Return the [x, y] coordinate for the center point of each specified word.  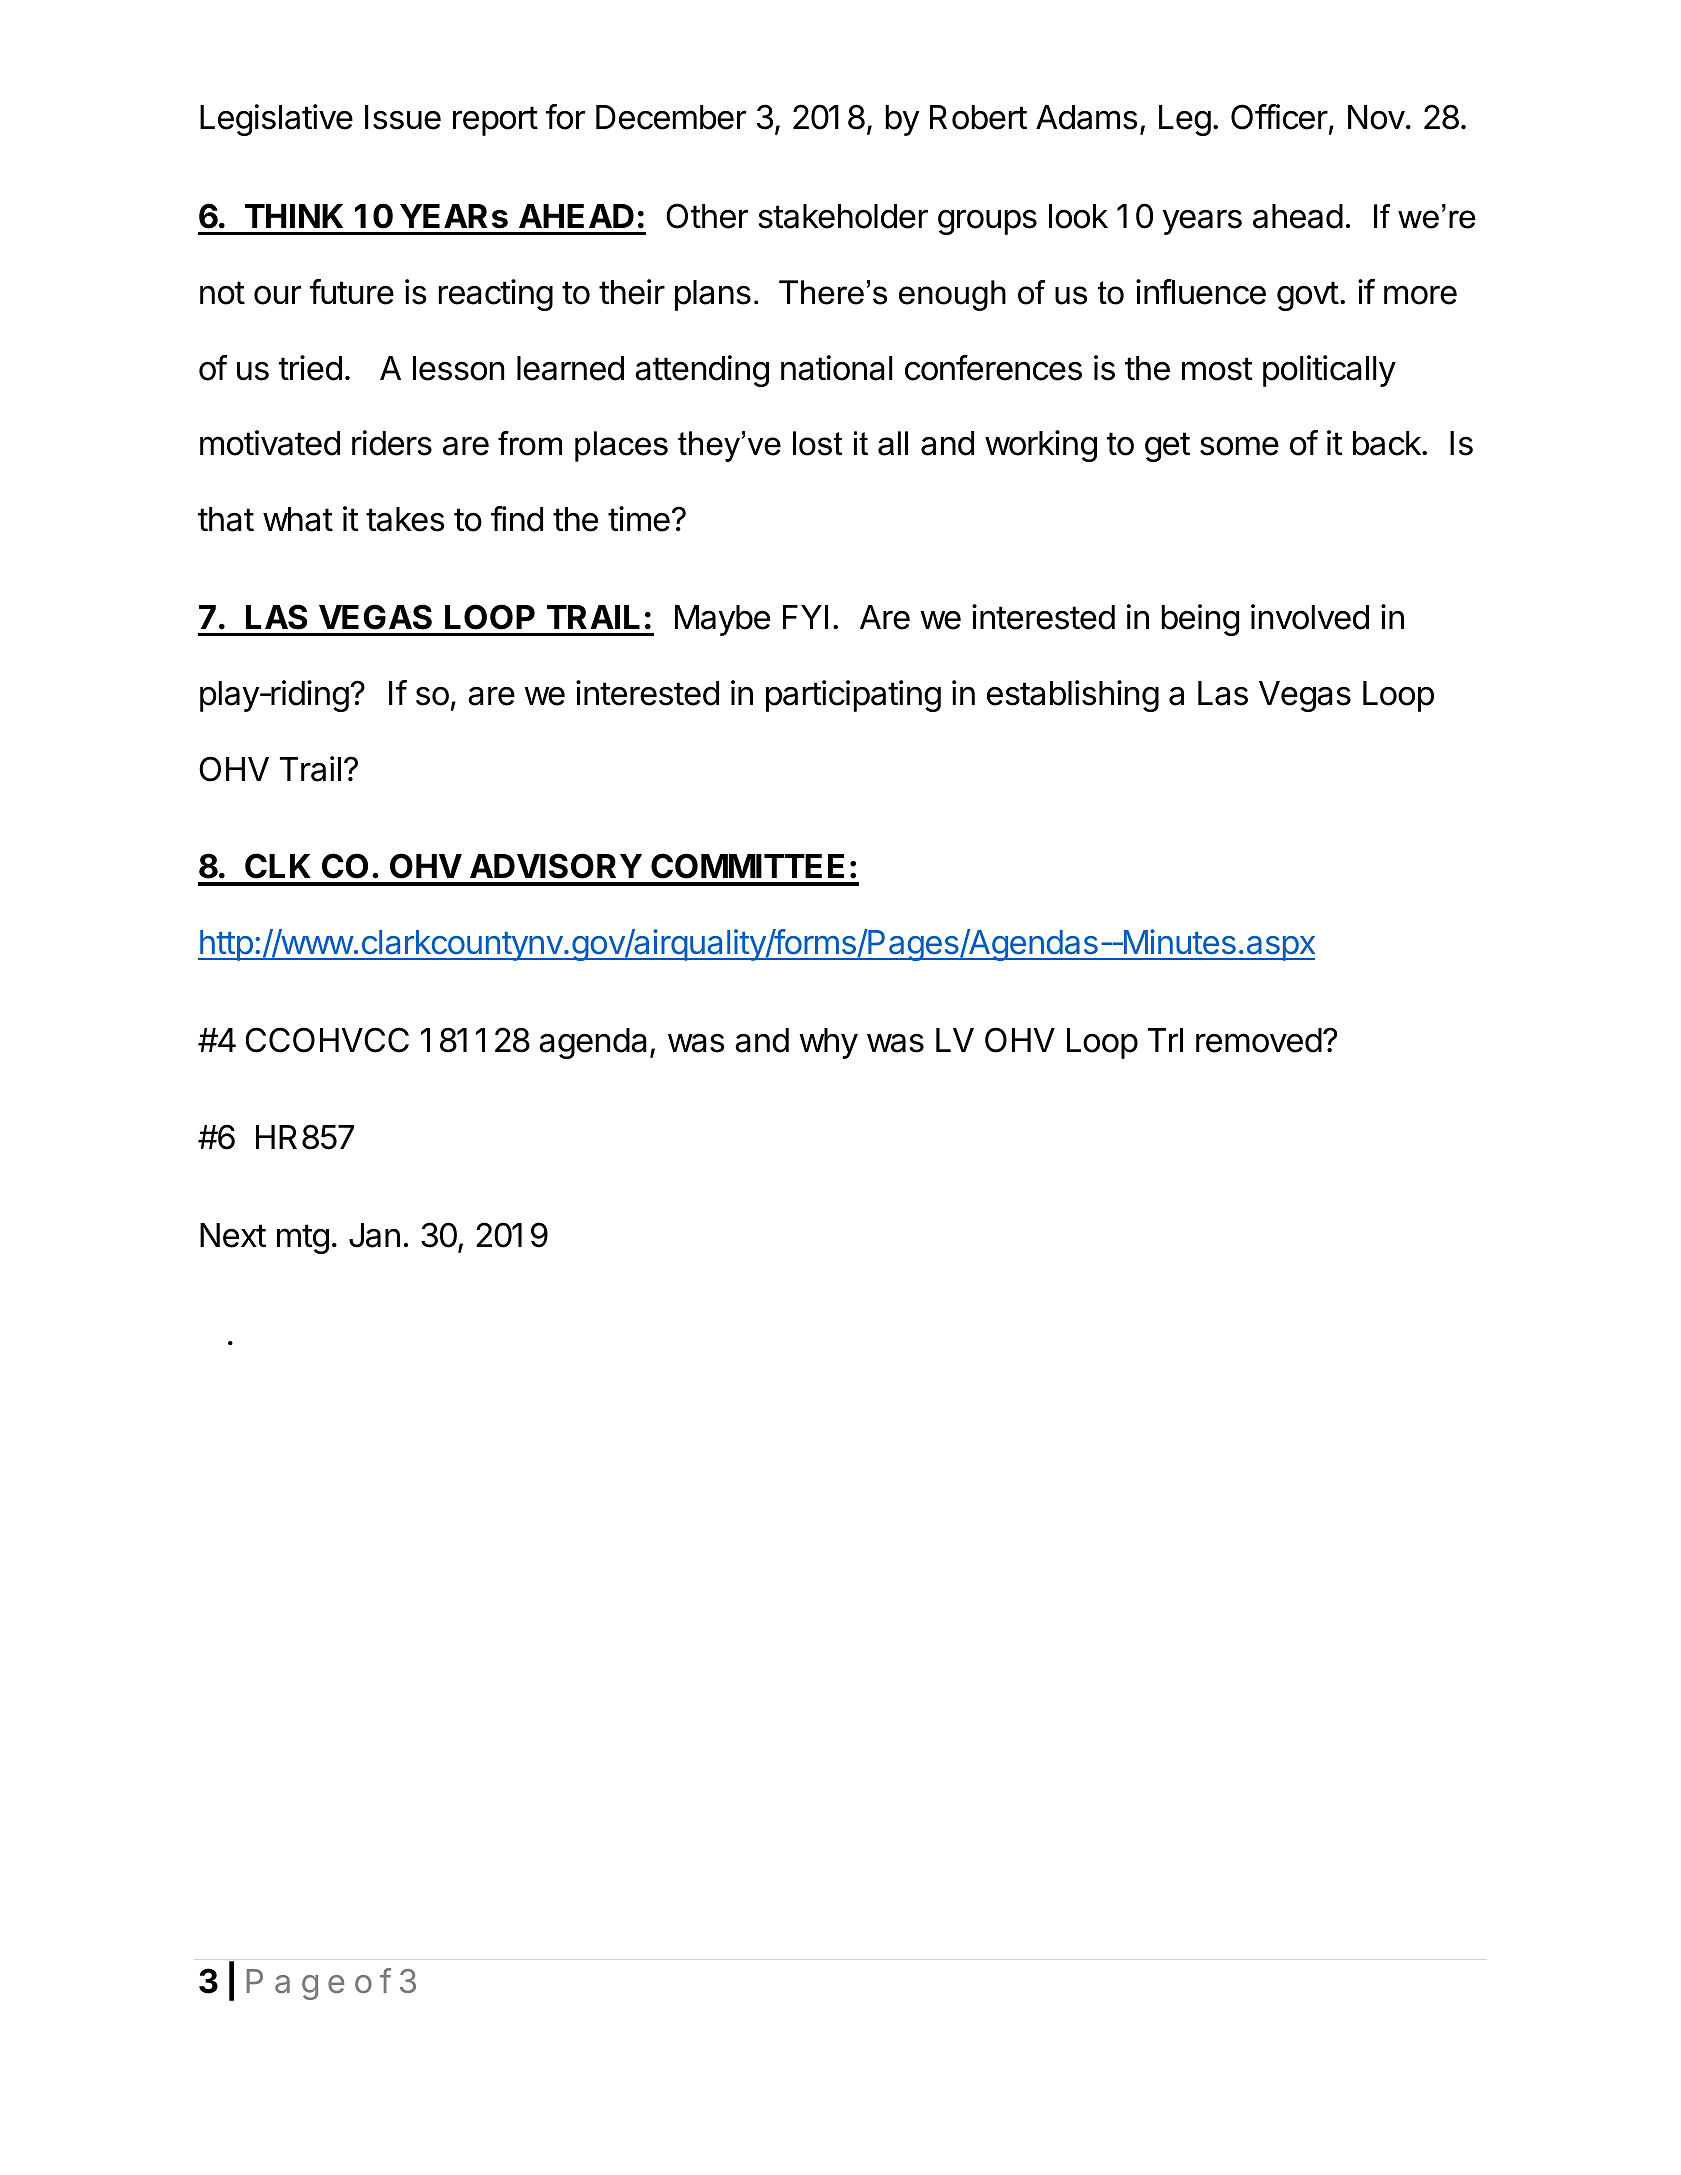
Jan [374, 1235]
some [1239, 446]
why [828, 1043]
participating [853, 696]
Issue [403, 117]
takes [405, 519]
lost [817, 443]
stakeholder [843, 216]
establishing [1073, 696]
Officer [1279, 117]
